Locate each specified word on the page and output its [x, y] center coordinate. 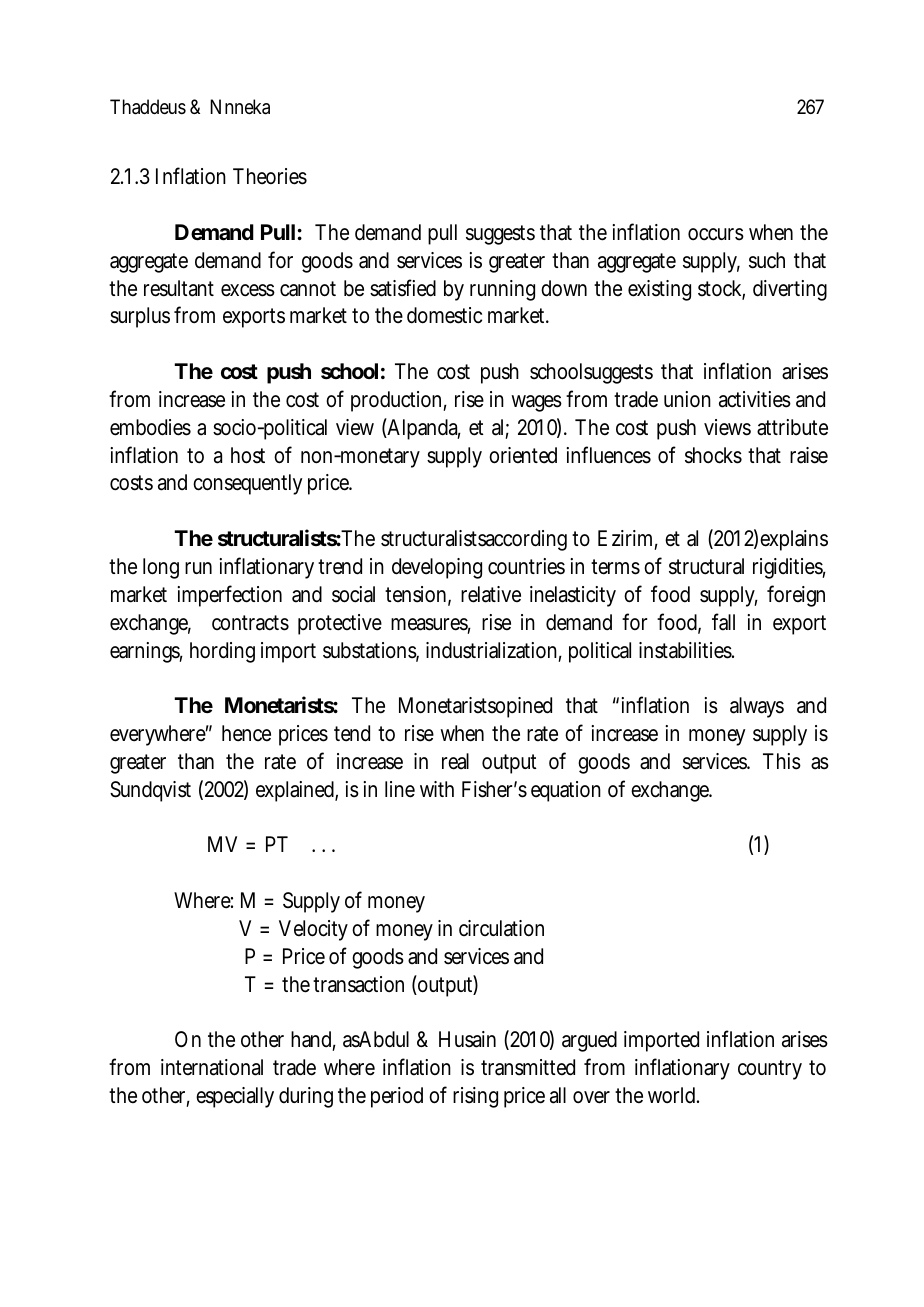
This [782, 761]
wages [536, 403]
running [502, 290]
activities [755, 399]
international [212, 1067]
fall [723, 622]
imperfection [229, 596]
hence [246, 733]
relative [491, 594]
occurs [716, 234]
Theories [270, 176]
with [437, 789]
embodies [150, 427]
